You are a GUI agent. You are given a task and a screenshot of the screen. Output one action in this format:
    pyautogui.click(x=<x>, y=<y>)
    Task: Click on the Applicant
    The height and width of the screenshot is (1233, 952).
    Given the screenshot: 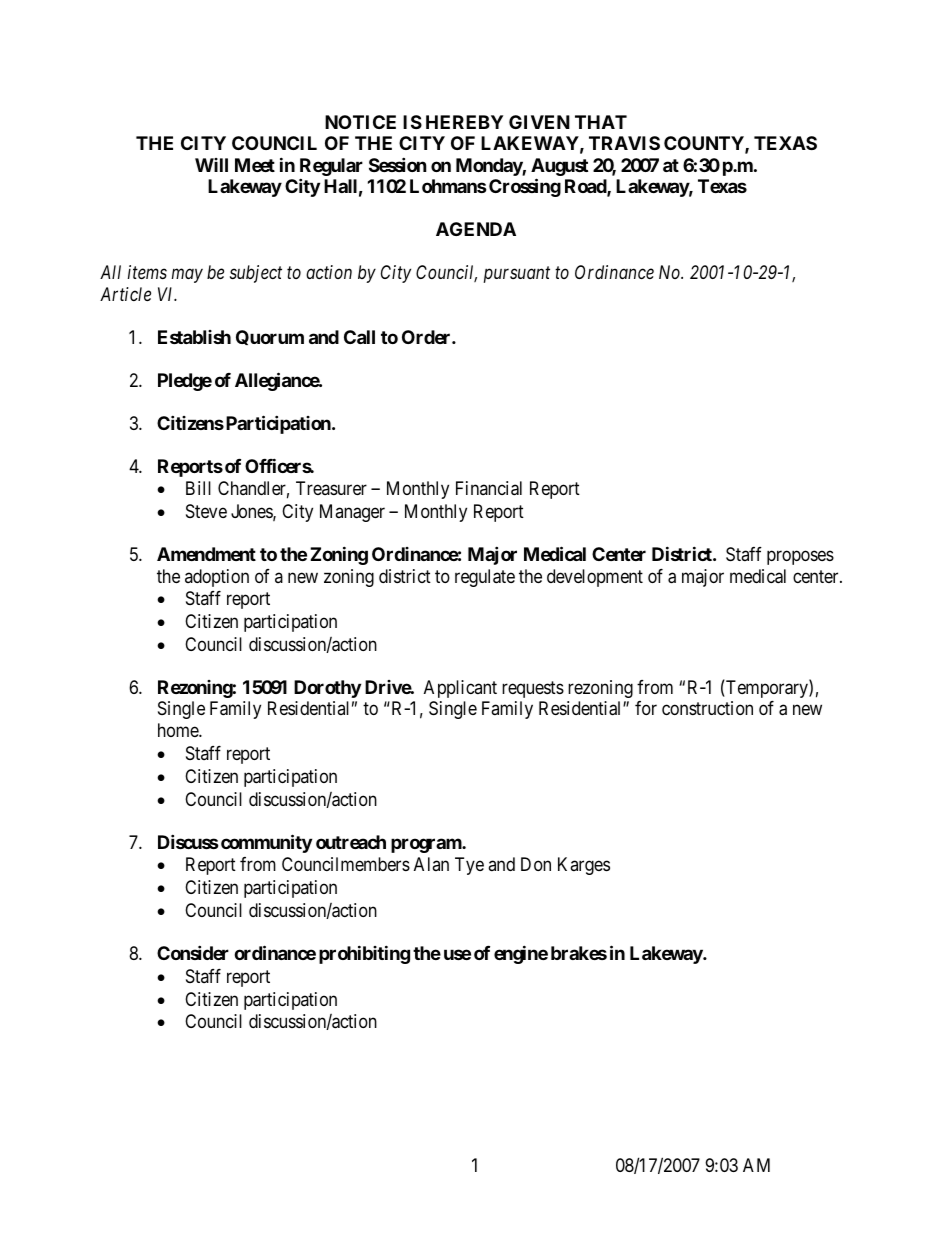 What is the action you would take?
    pyautogui.click(x=460, y=689)
